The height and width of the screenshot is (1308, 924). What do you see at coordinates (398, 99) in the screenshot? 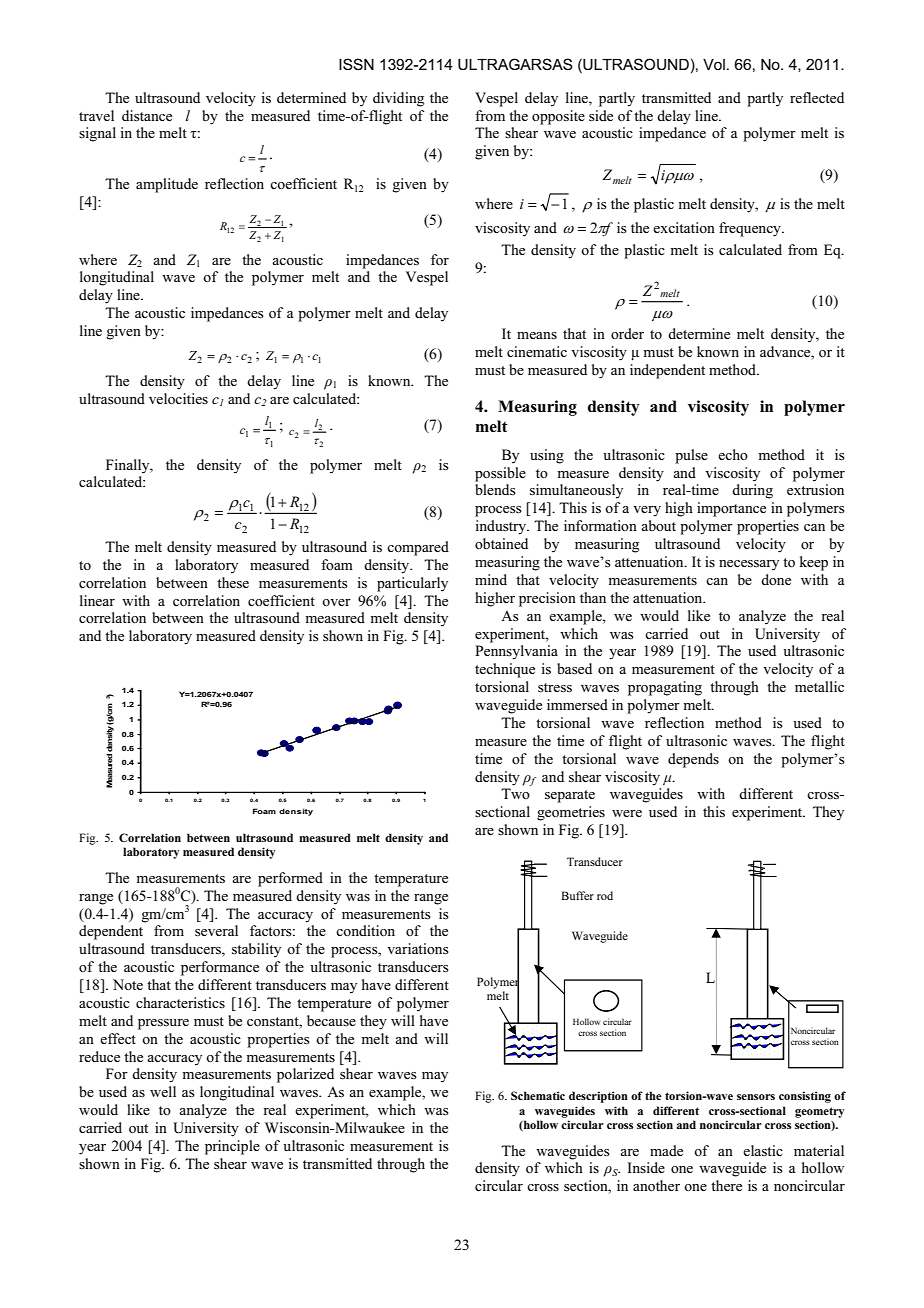
I see `dividing` at bounding box center [398, 99].
